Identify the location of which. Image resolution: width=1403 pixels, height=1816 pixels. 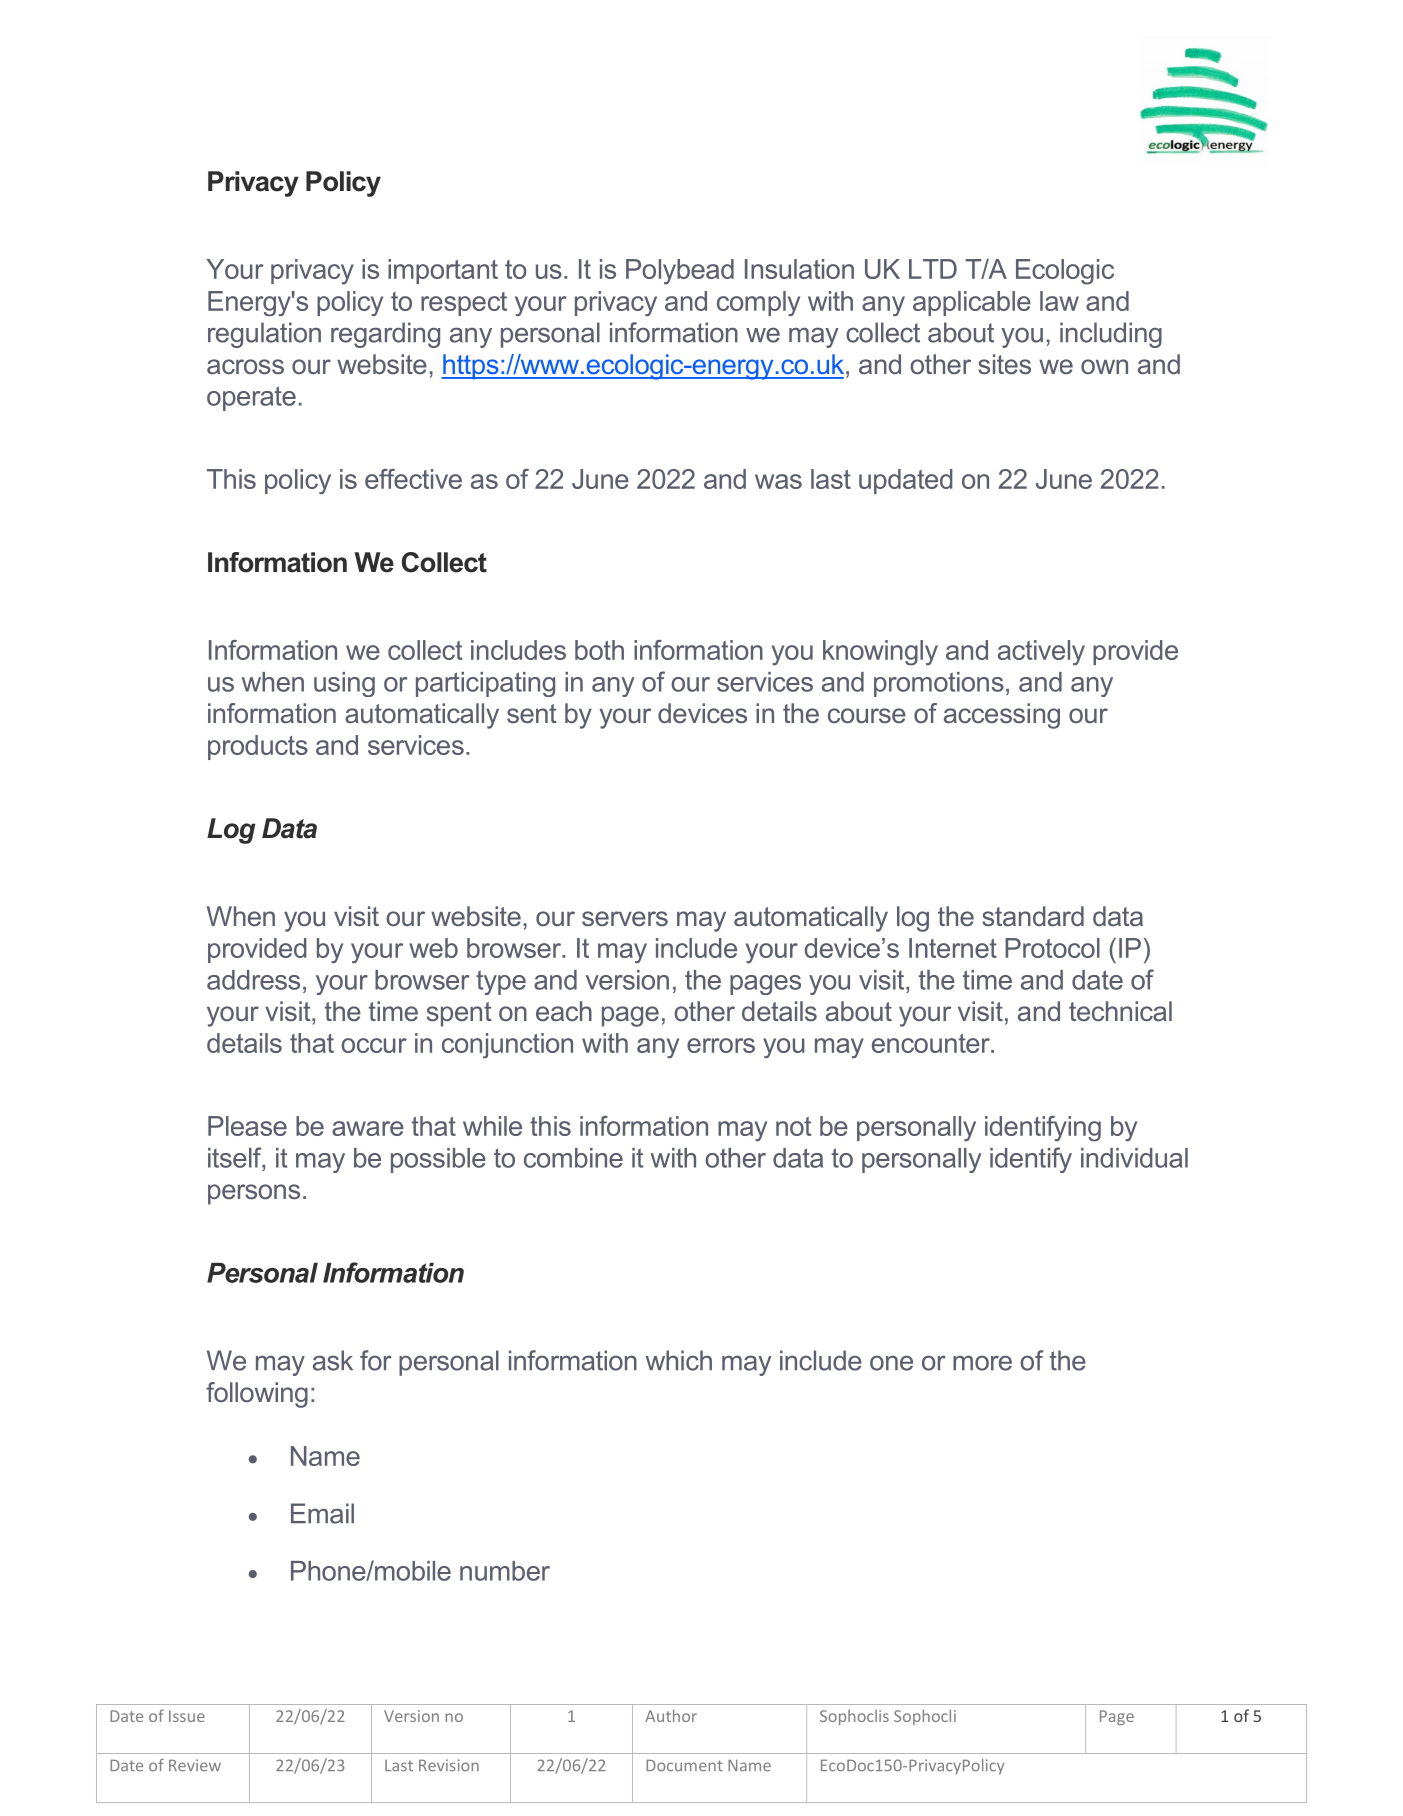
(679, 1360).
